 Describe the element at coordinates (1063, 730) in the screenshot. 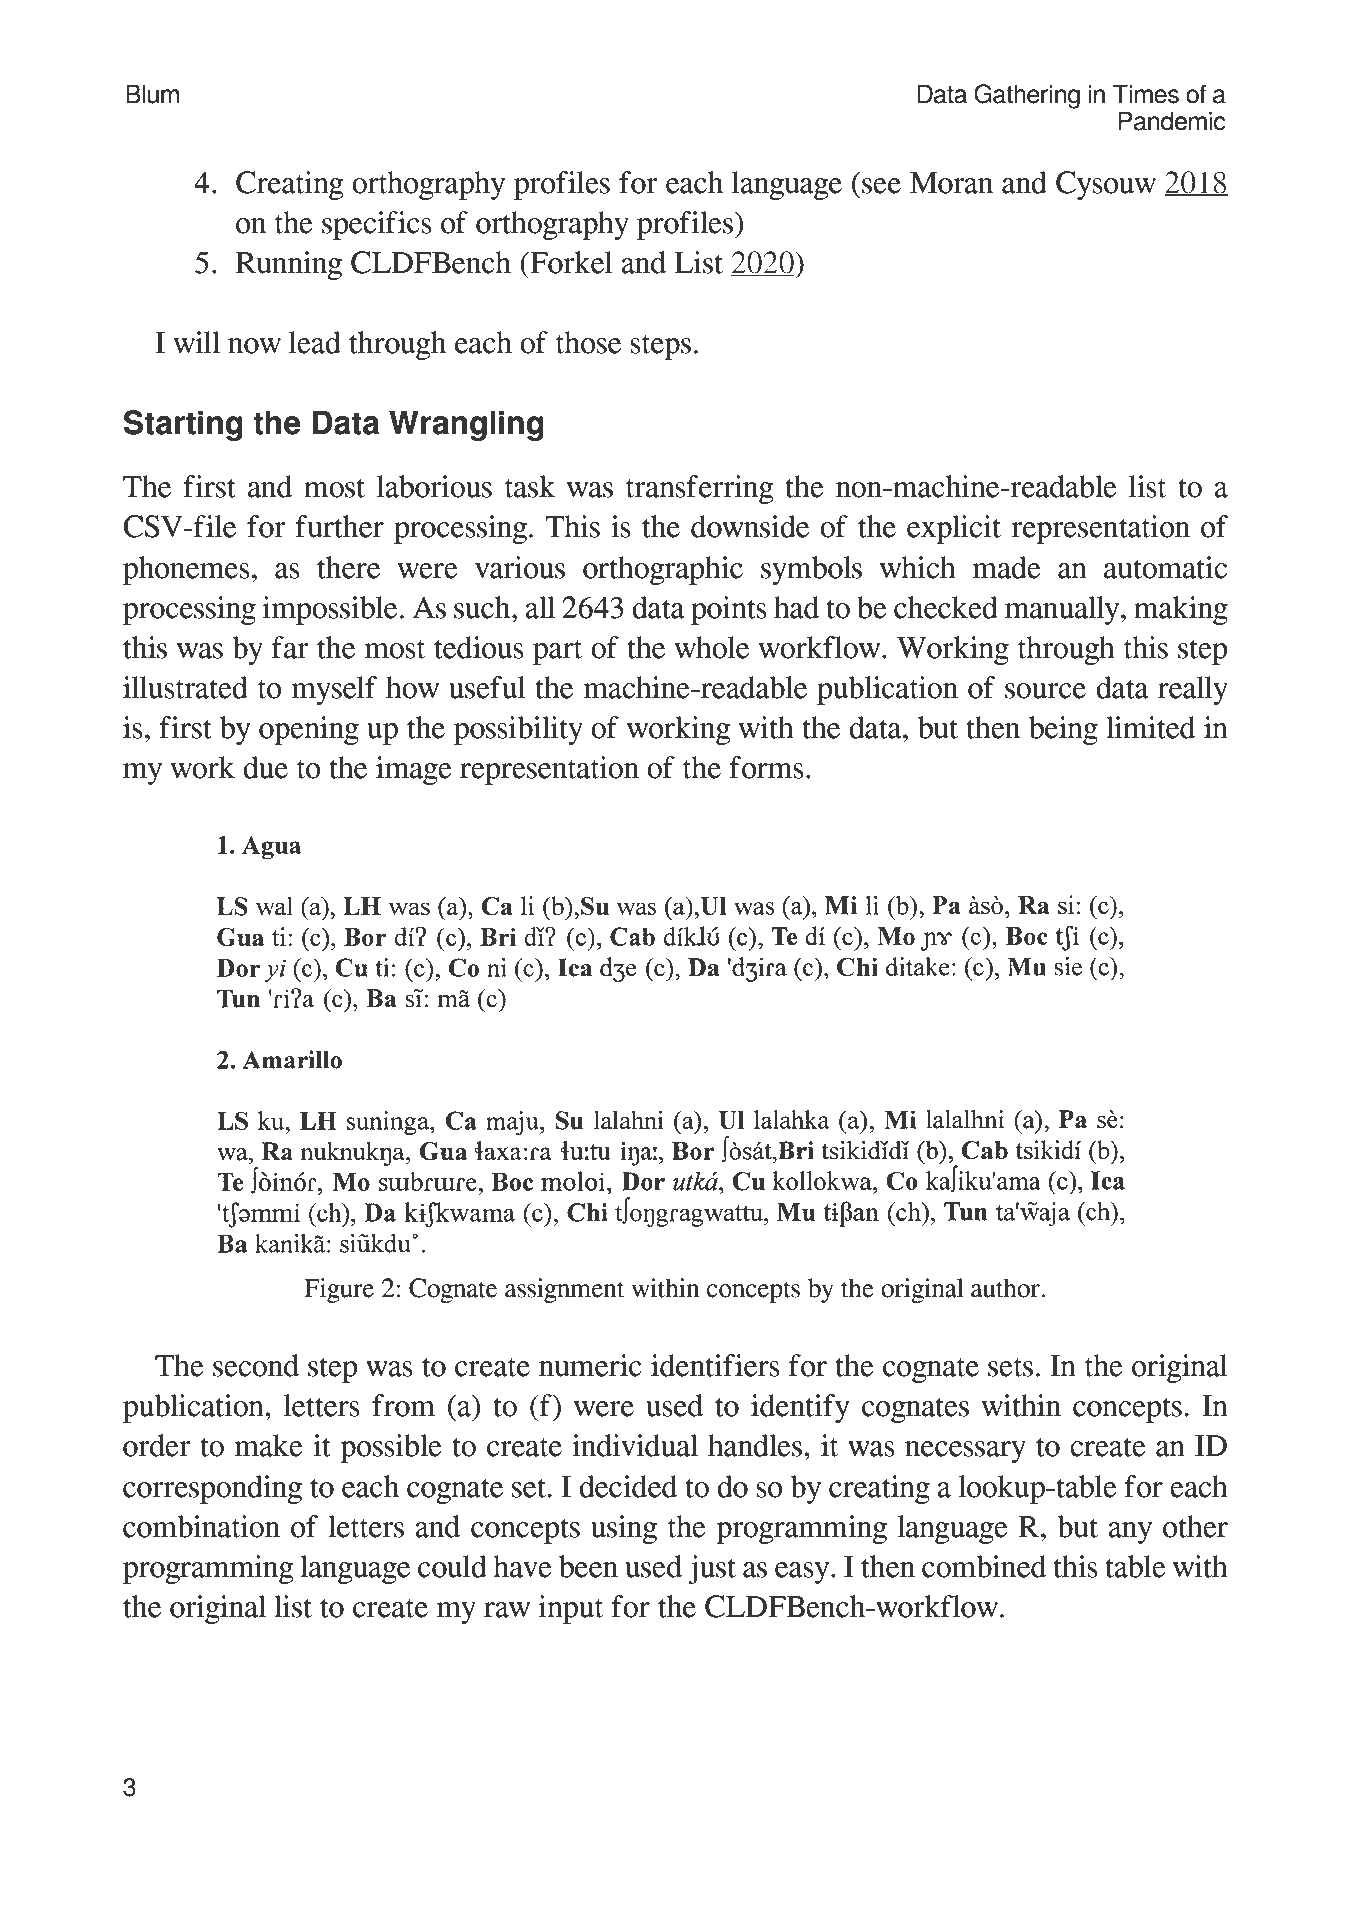

I see `being` at that location.
